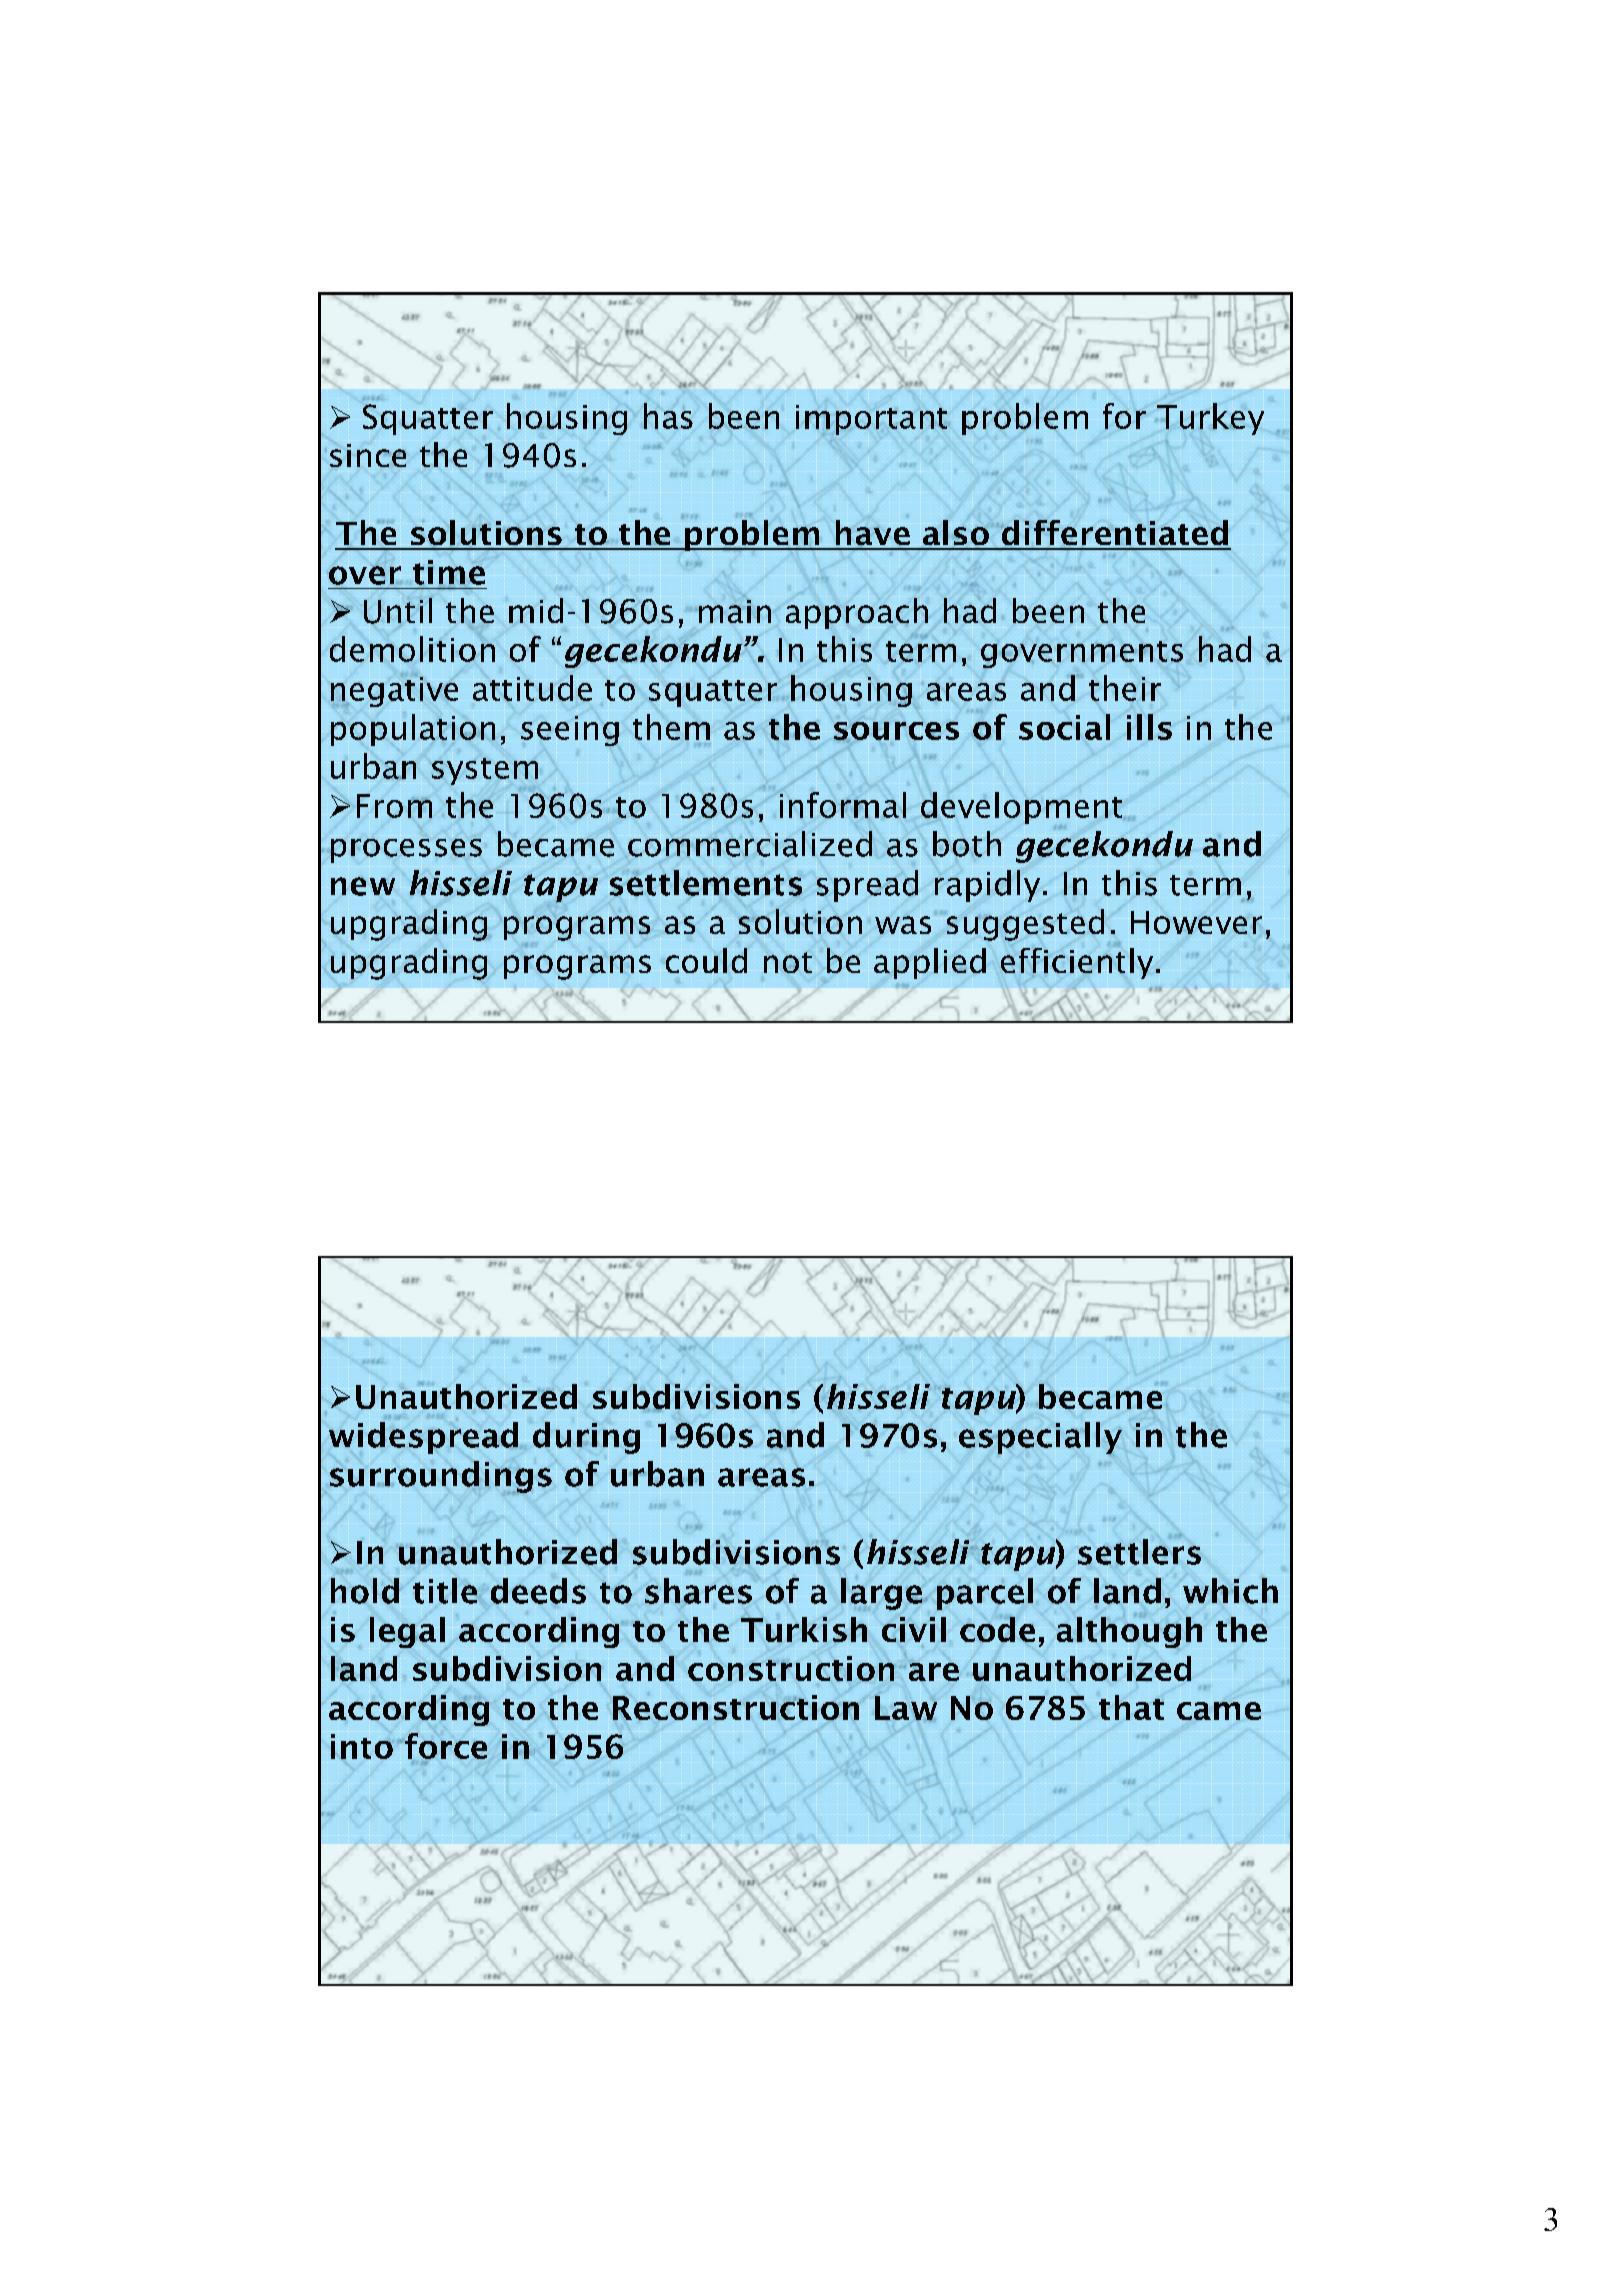 This document has height=2279, width=1611. What do you see at coordinates (804, 1629) in the document?
I see `Turkish` at bounding box center [804, 1629].
